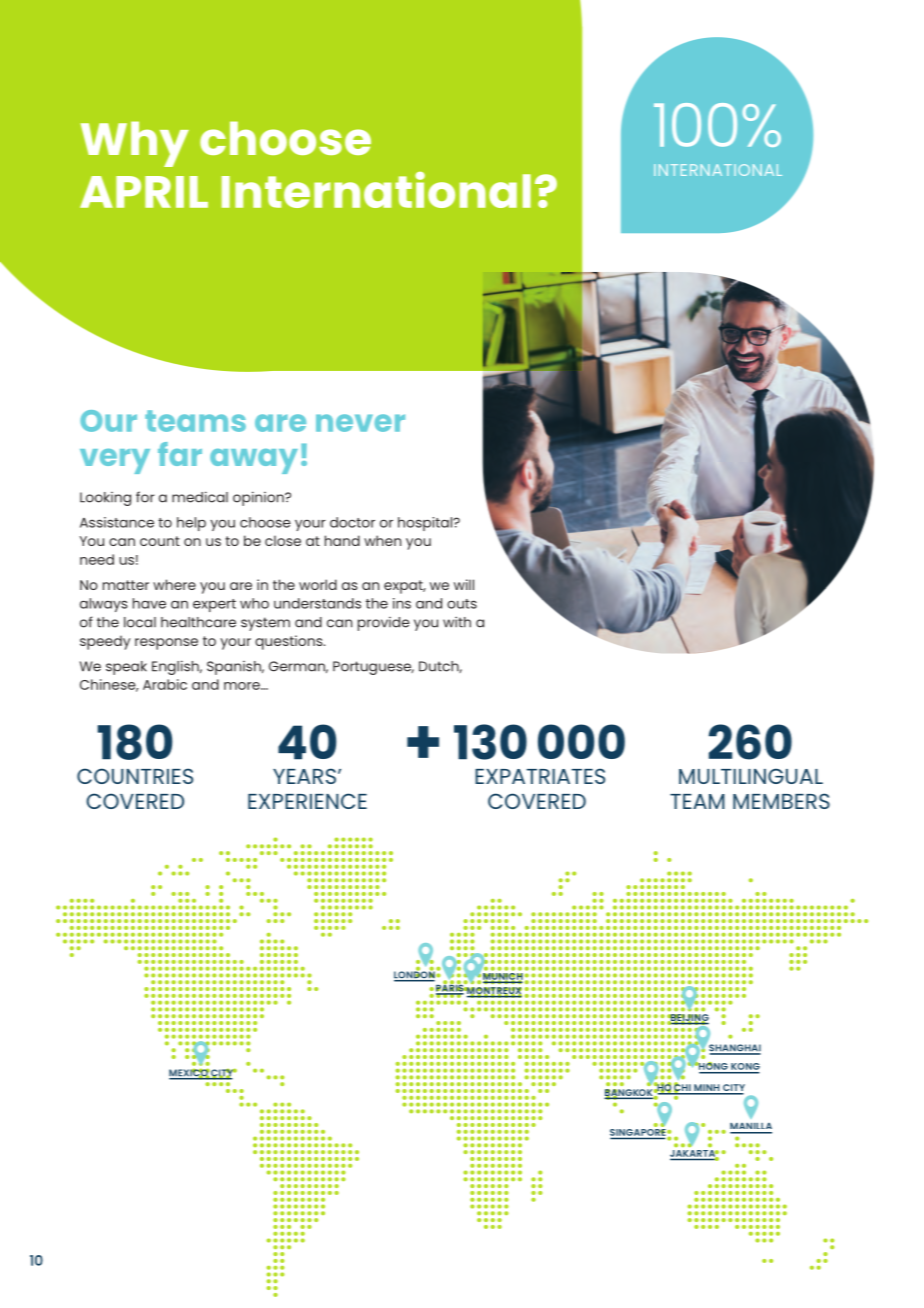 This document has height=1308, width=924. What do you see at coordinates (360, 423) in the document?
I see `never` at bounding box center [360, 423].
